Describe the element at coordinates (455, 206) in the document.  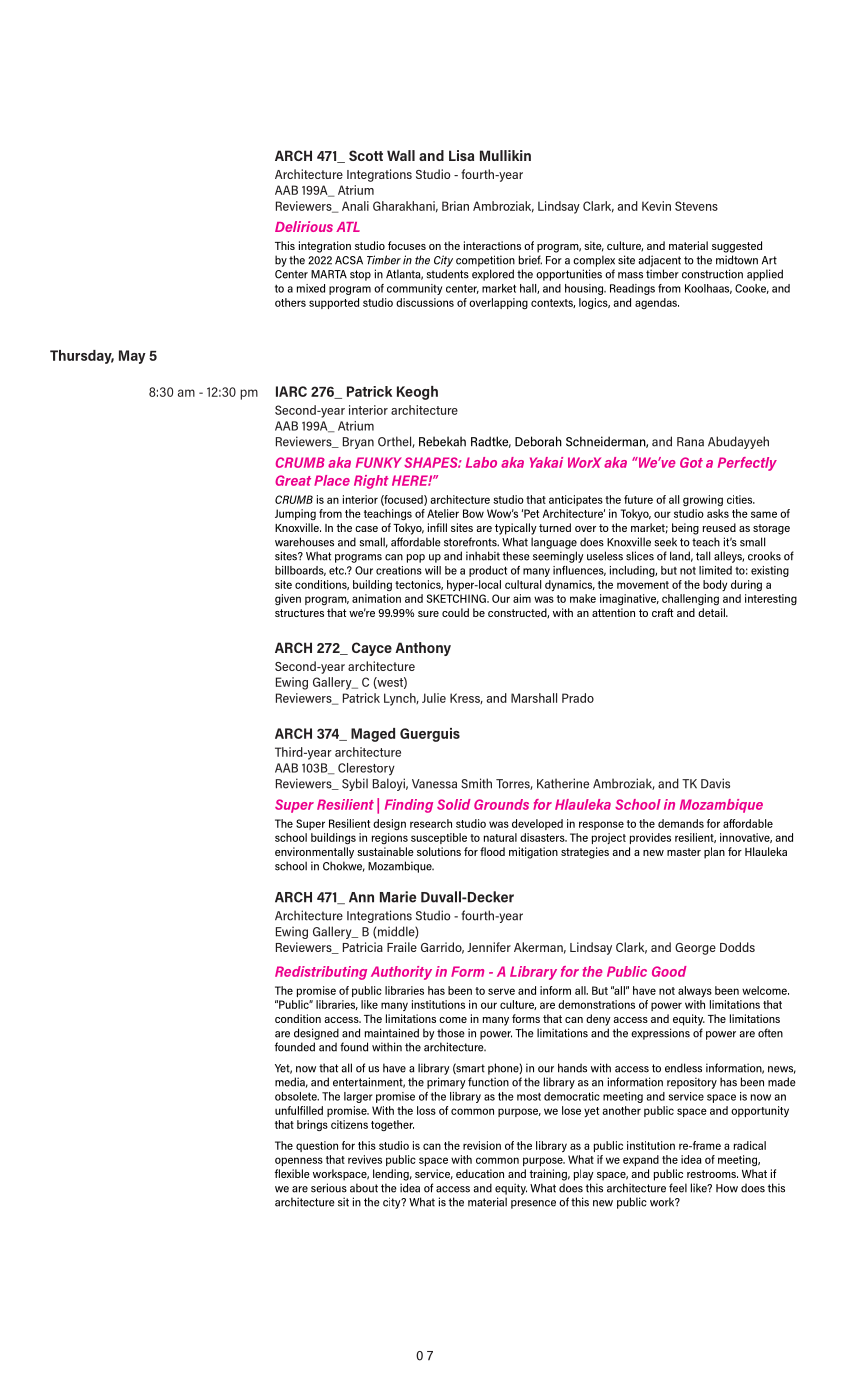
I see `Brian` at that location.
